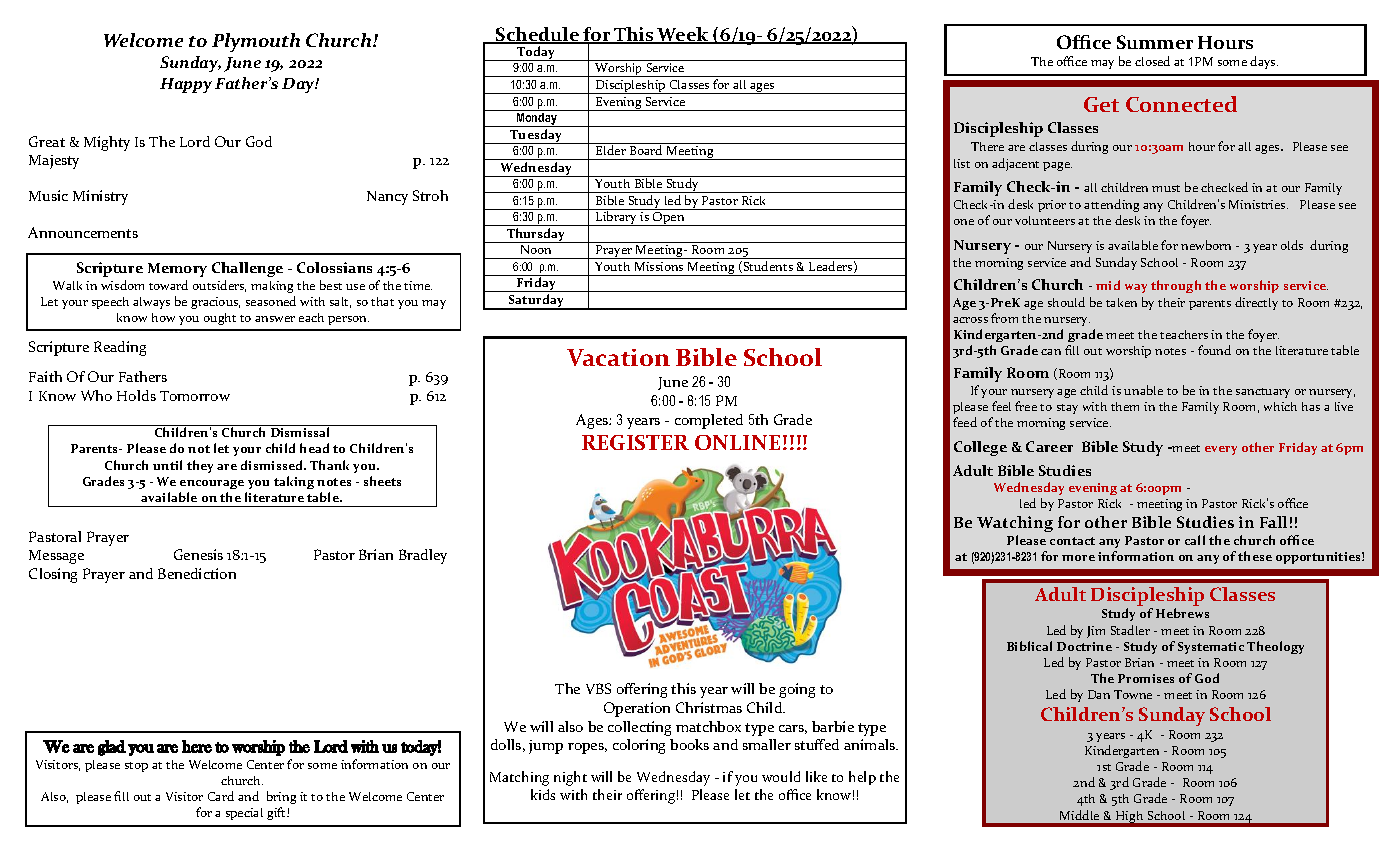  What do you see at coordinates (781, 776) in the screenshot?
I see `would` at bounding box center [781, 776].
